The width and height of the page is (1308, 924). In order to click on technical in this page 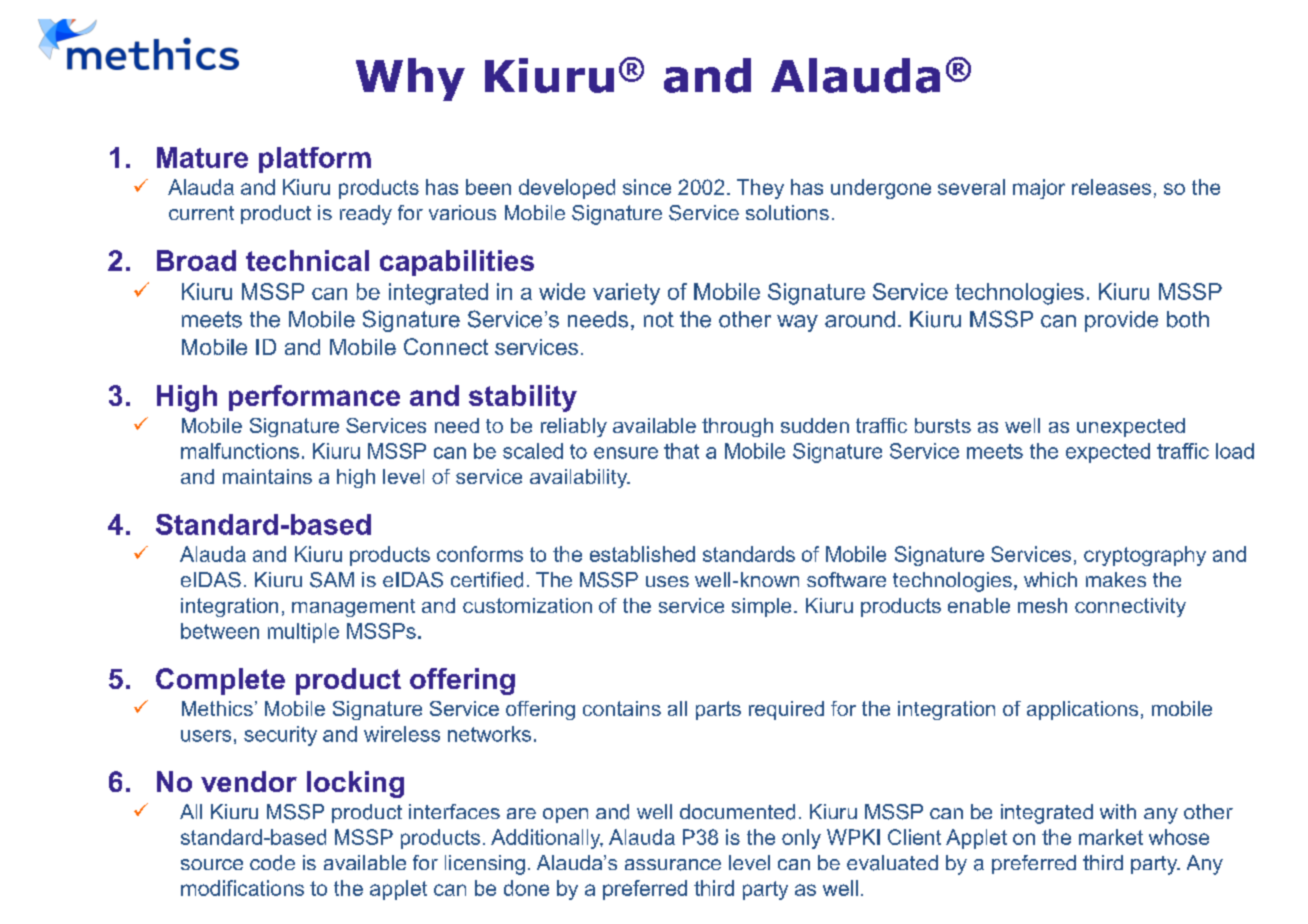, I will do `click(307, 260)`.
